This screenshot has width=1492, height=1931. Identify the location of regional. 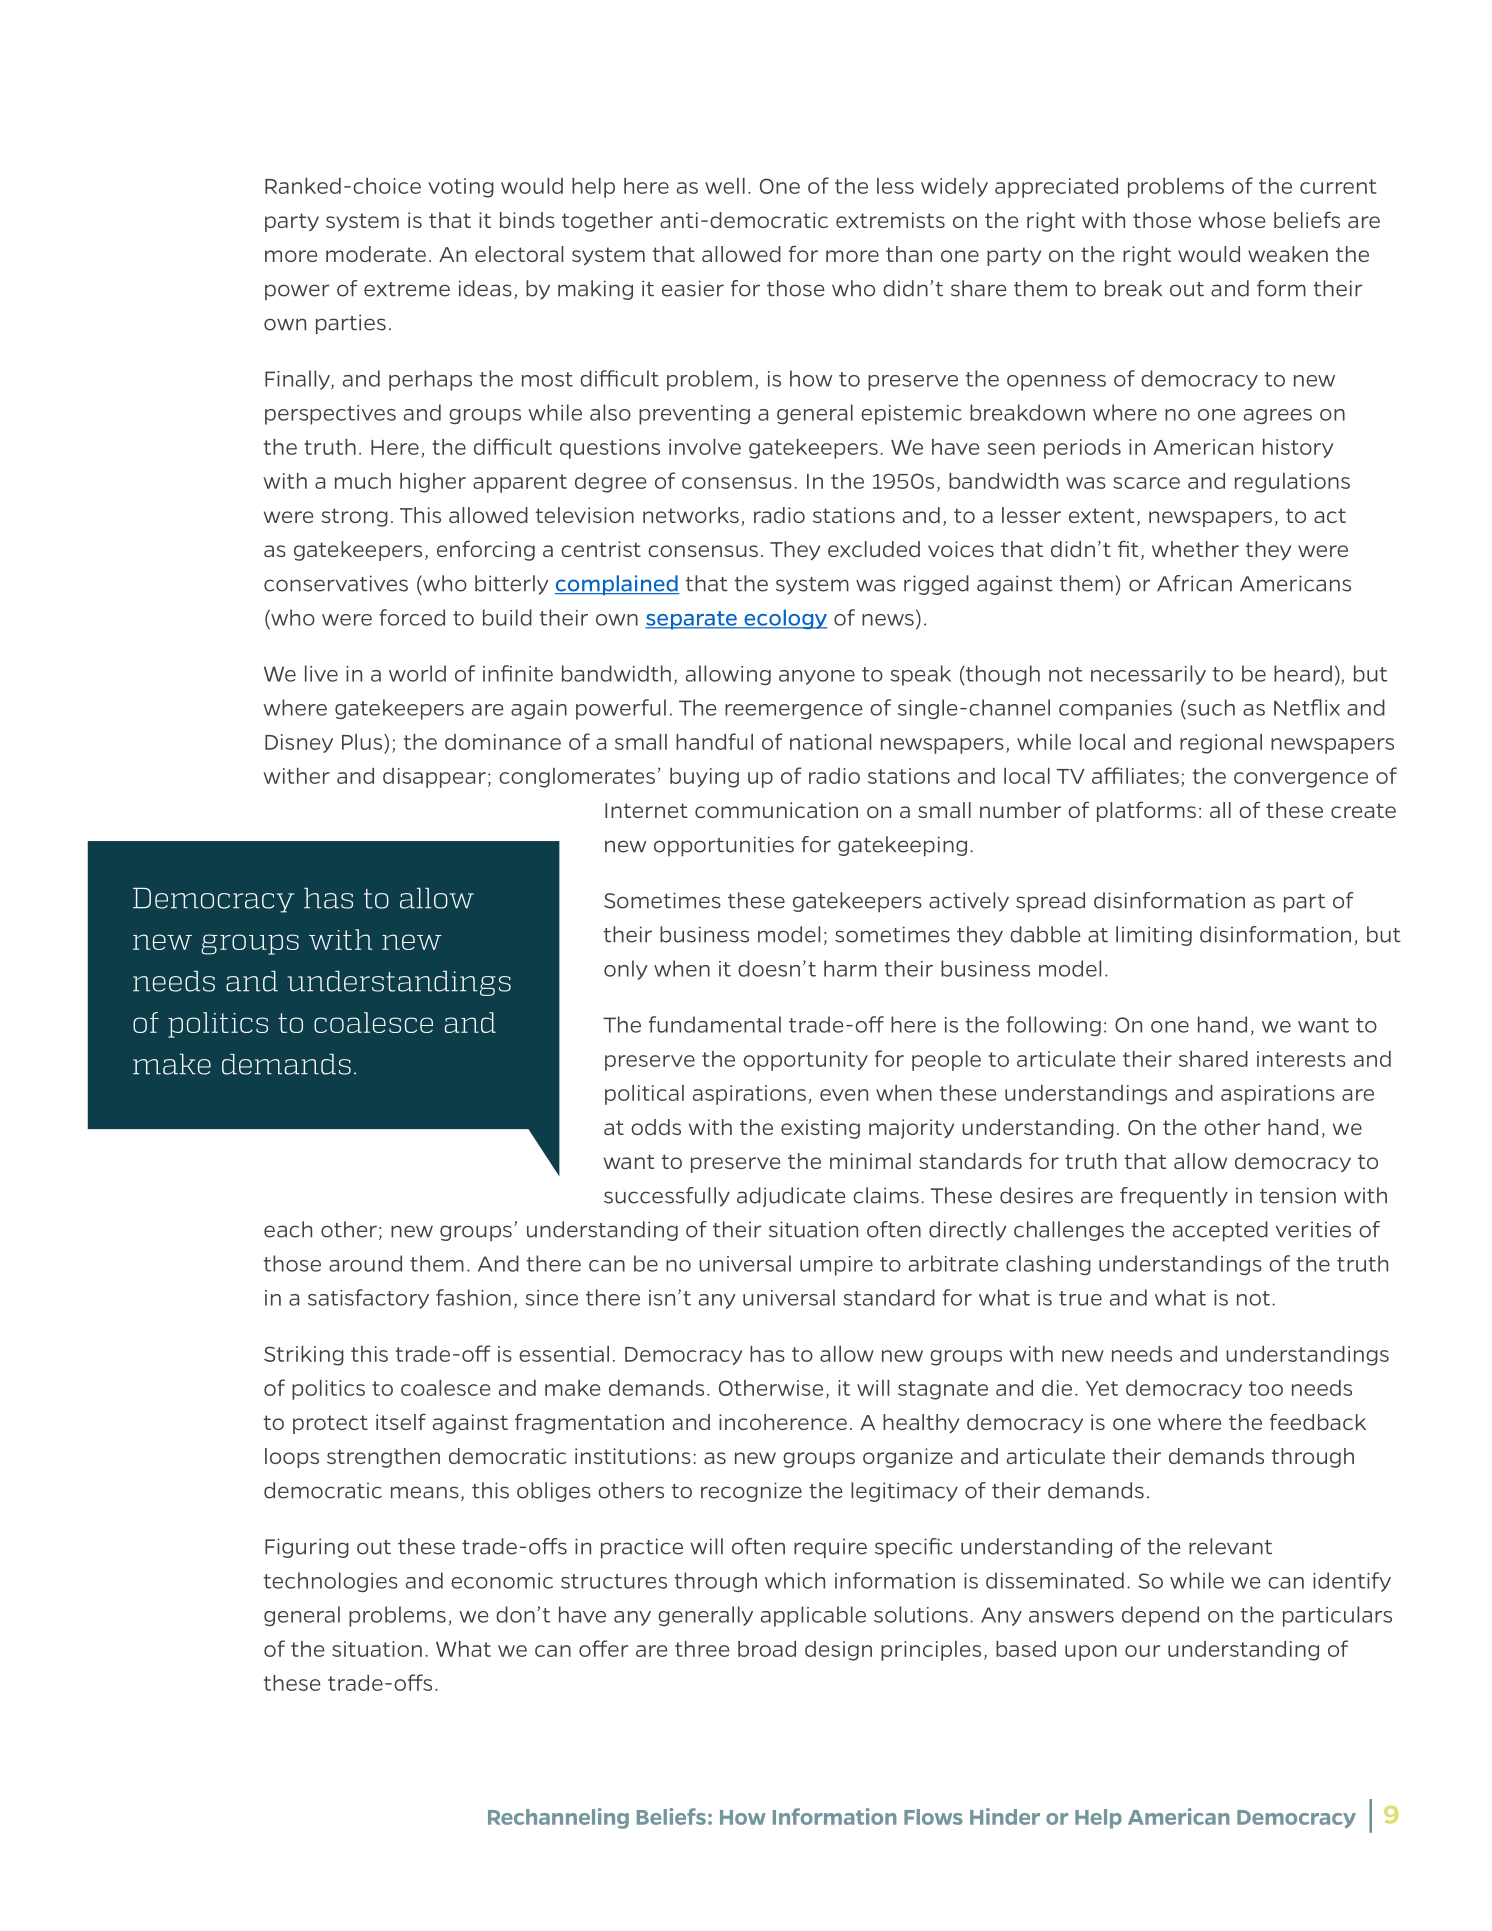
(1221, 744).
